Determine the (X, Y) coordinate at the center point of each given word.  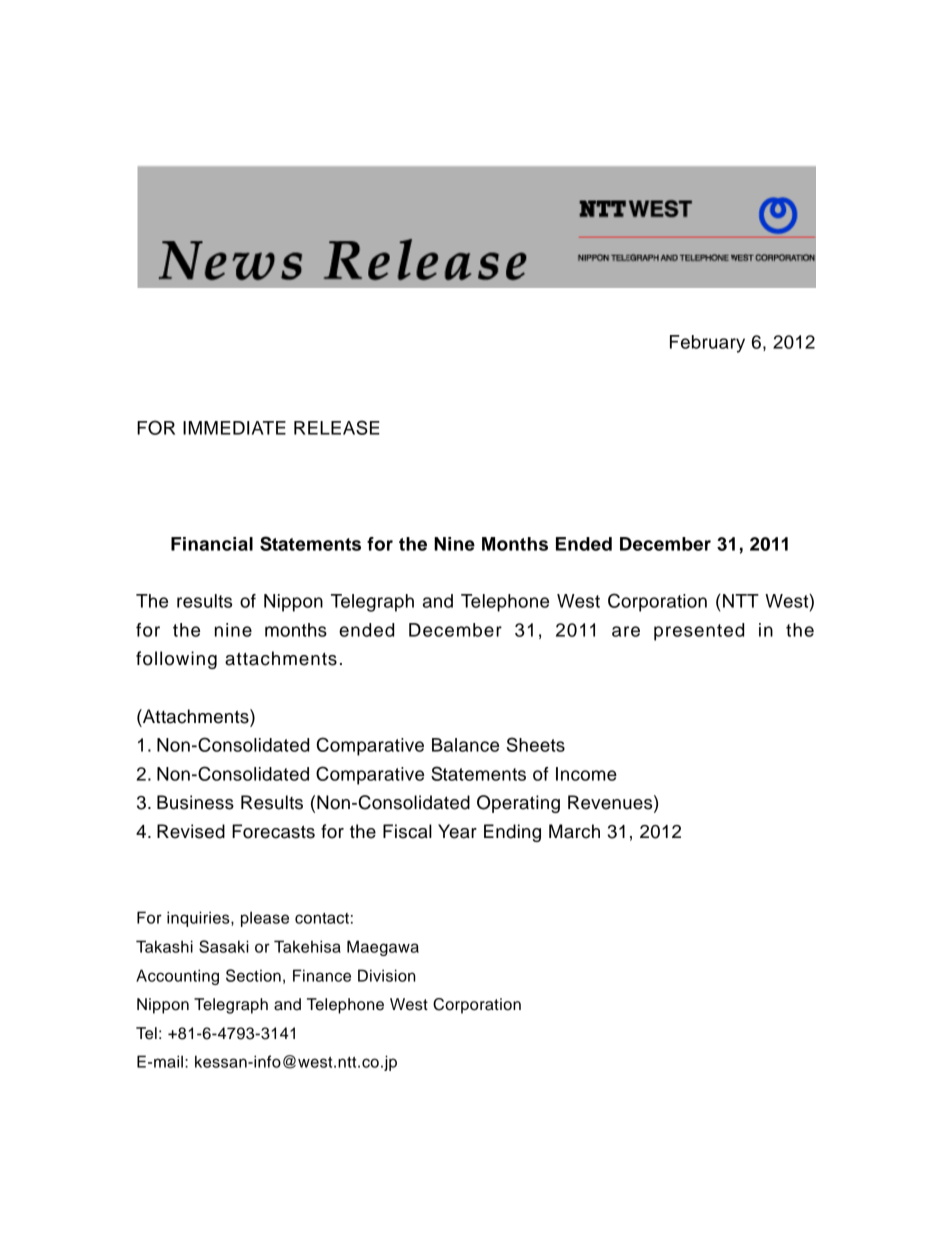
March (574, 831)
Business (195, 802)
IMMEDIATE (234, 428)
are (626, 631)
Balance (465, 745)
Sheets (536, 744)
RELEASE (337, 427)
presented (699, 632)
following (176, 660)
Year (457, 831)
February (707, 344)
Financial (212, 544)
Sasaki (224, 946)
